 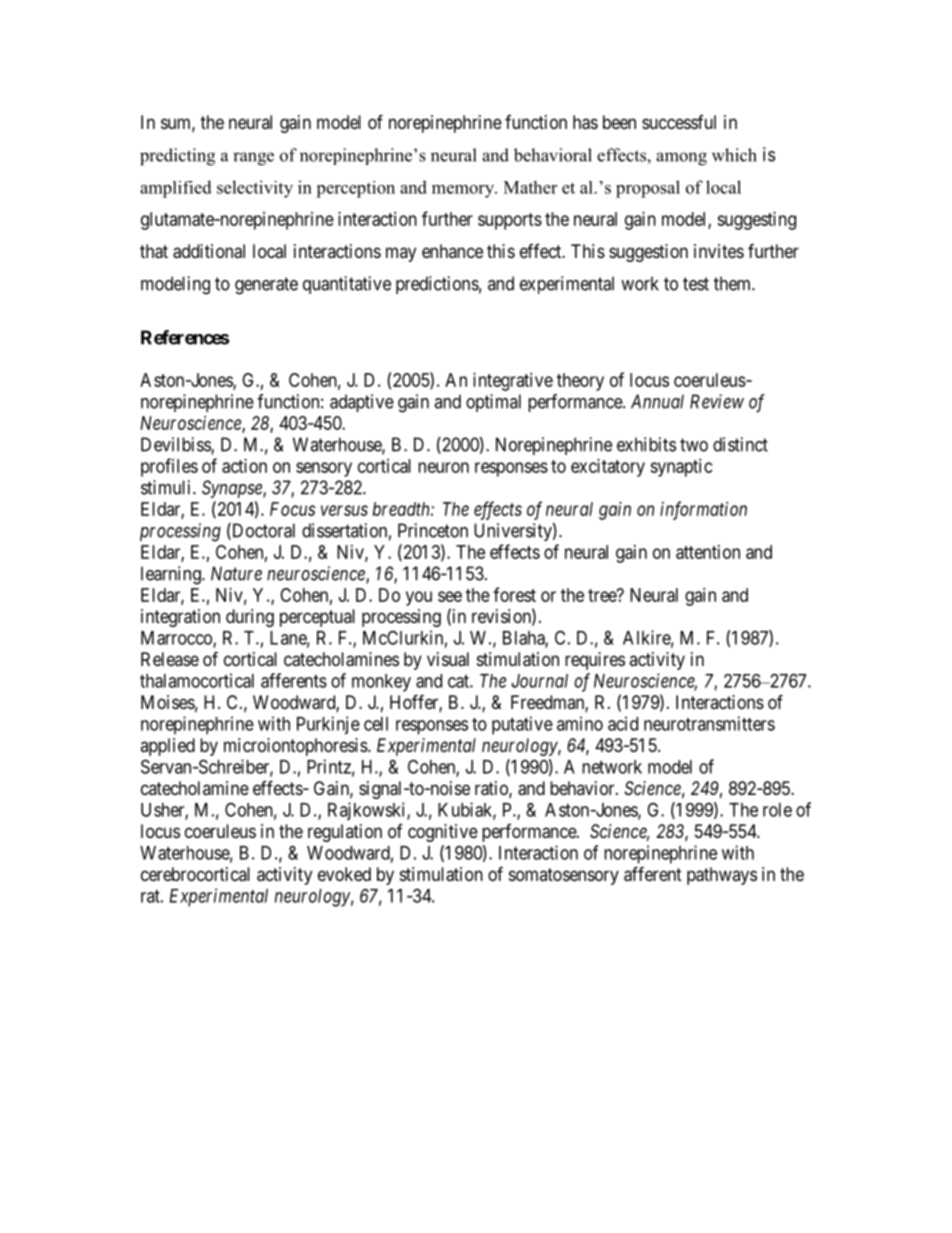 What do you see at coordinates (722, 876) in the screenshot?
I see `pathways` at bounding box center [722, 876].
